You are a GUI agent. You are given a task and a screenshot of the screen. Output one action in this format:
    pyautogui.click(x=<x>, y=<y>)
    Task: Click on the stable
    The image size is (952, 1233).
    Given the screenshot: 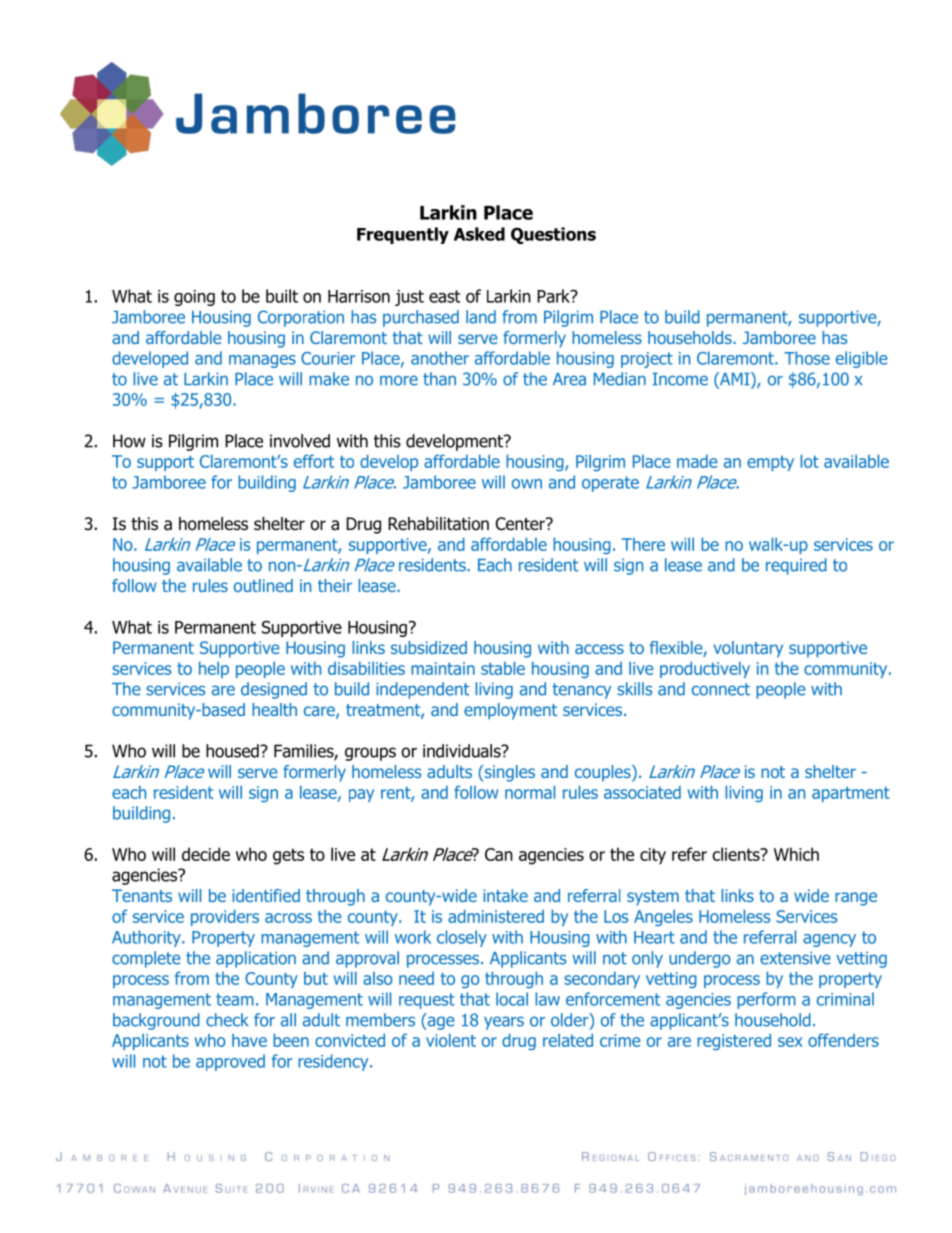 What is the action you would take?
    pyautogui.click(x=503, y=668)
